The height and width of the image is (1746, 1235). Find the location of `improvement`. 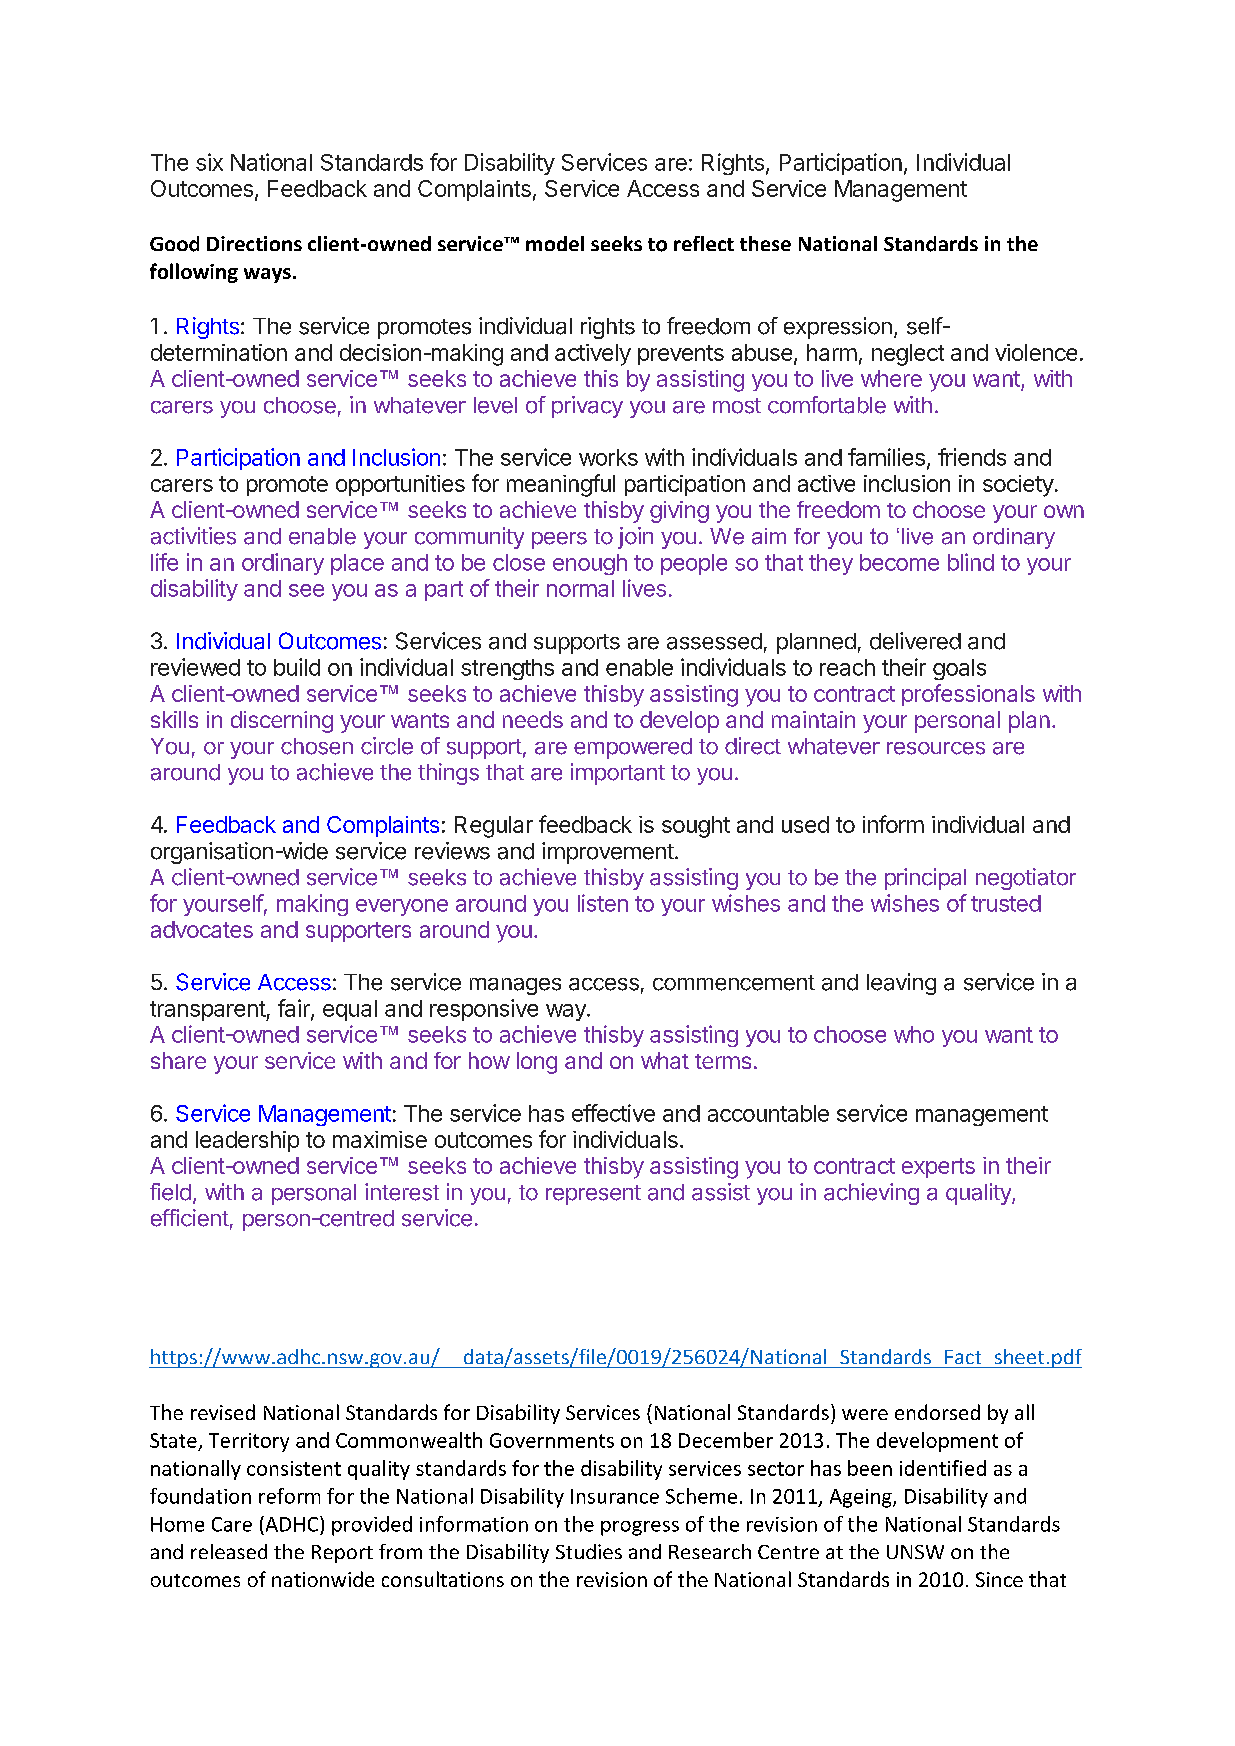

improvement is located at coordinates (608, 853).
